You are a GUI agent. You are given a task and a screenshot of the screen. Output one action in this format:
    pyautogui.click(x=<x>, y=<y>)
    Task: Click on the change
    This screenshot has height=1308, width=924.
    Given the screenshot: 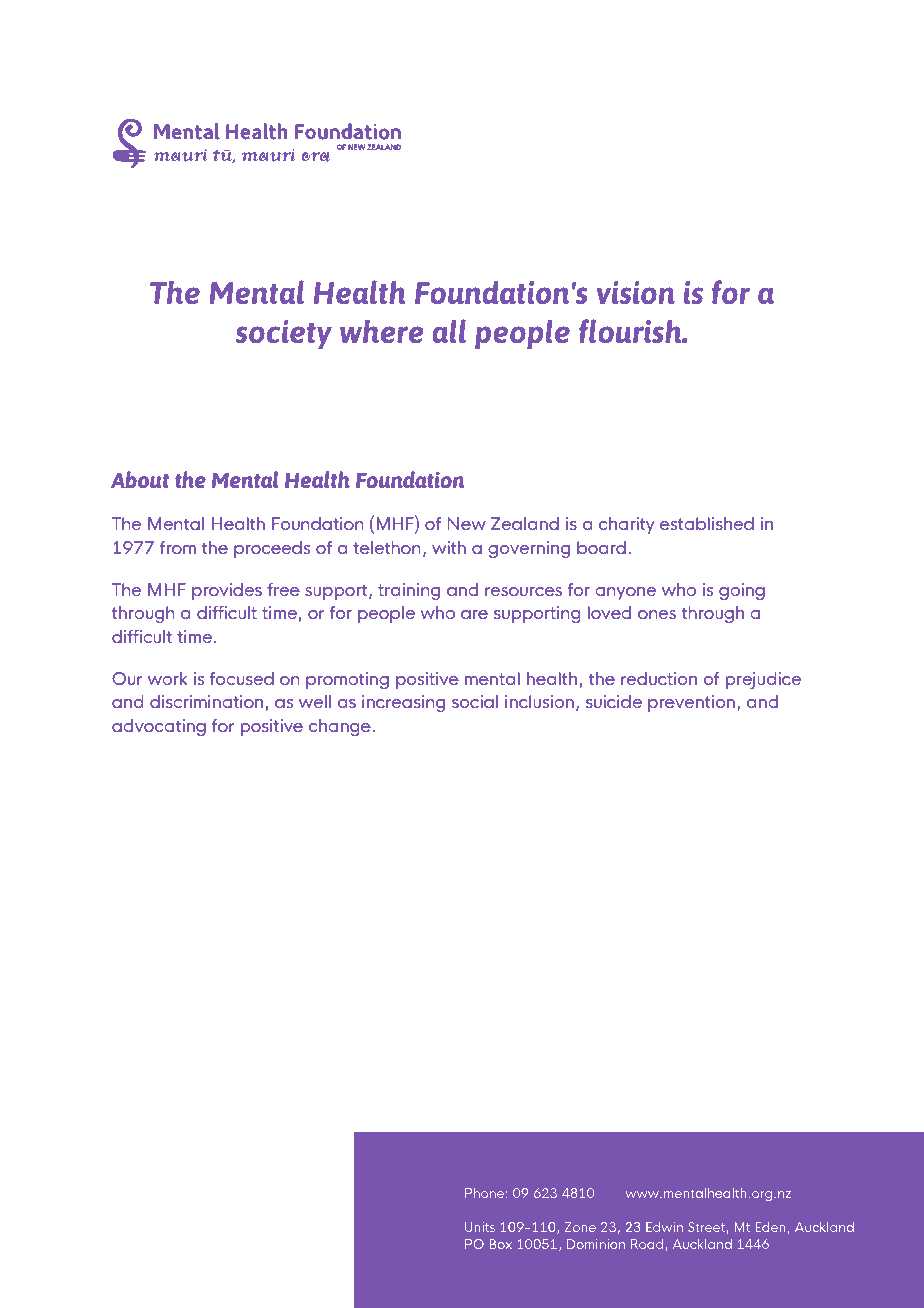 What is the action you would take?
    pyautogui.click(x=340, y=727)
